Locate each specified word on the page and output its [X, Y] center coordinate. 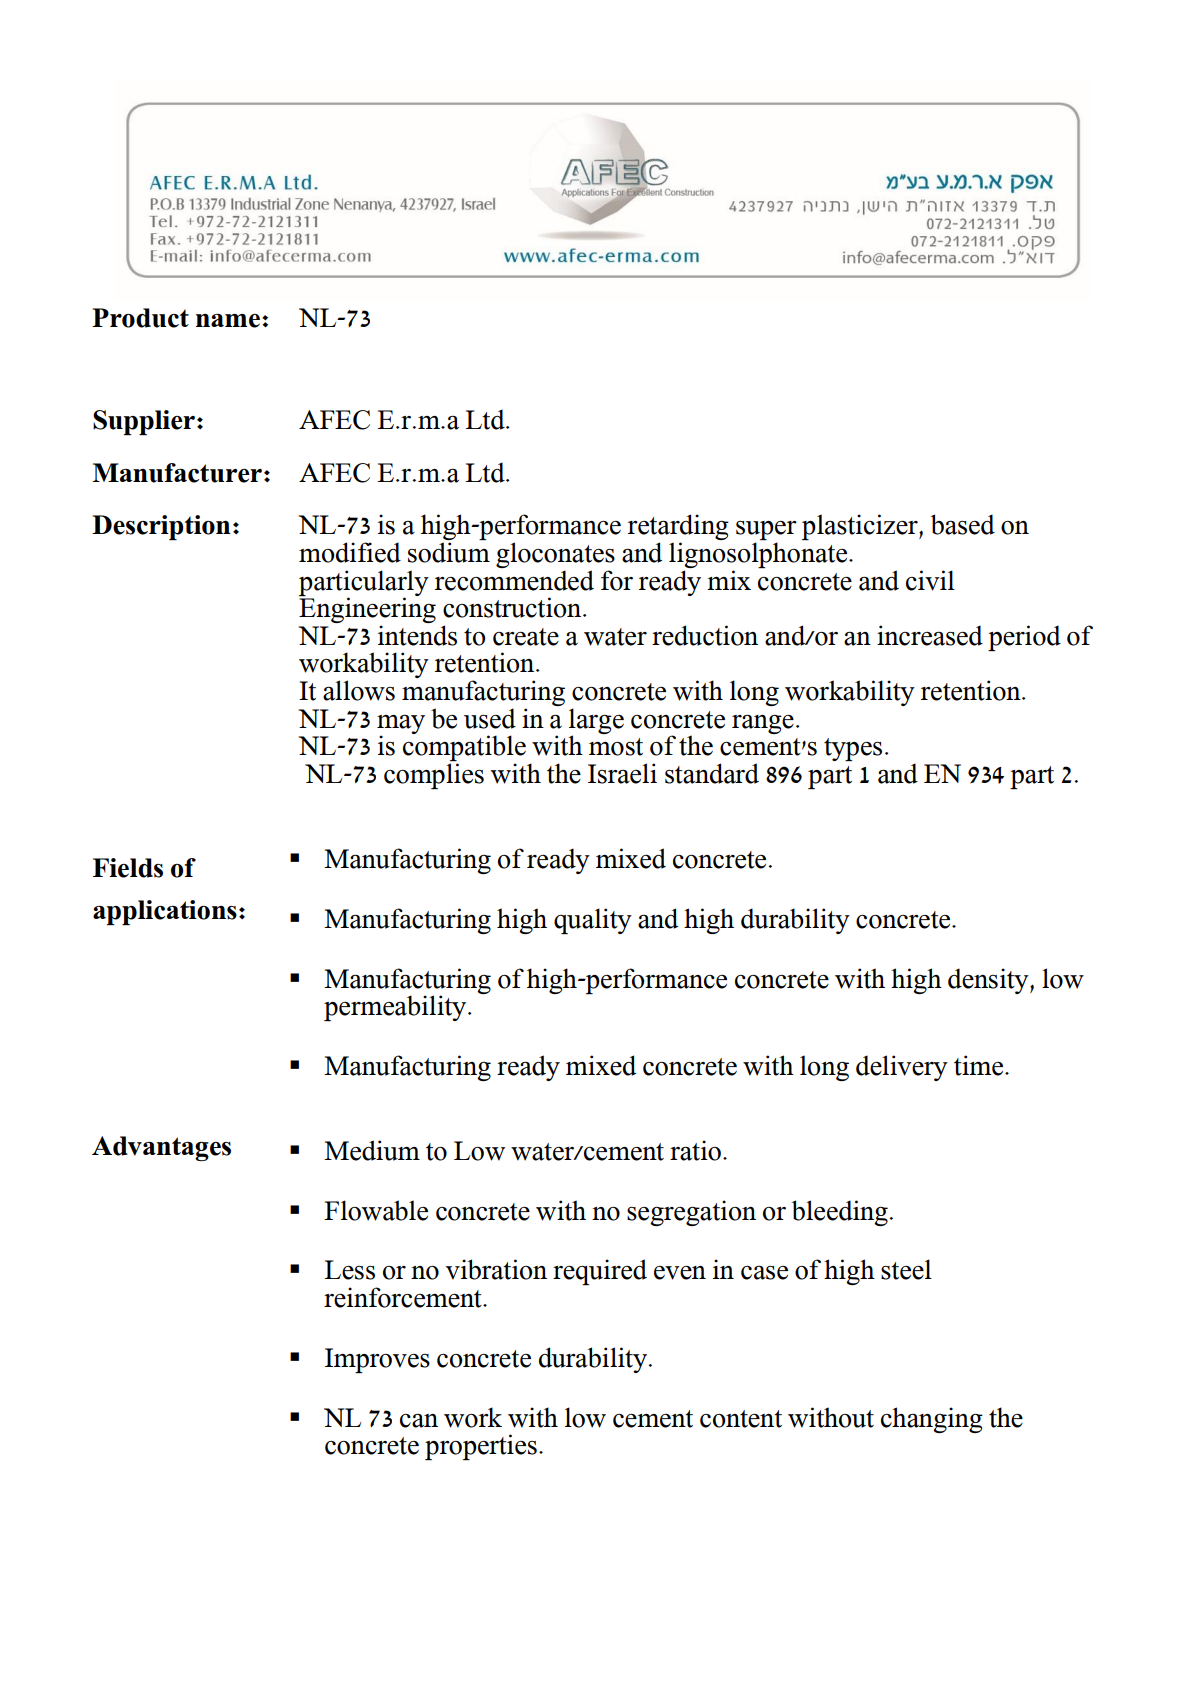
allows [359, 690]
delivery [902, 1068]
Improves [377, 1360]
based [963, 524]
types [853, 749]
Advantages [161, 1148]
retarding [678, 528]
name [228, 321]
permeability [396, 1008]
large [596, 722]
